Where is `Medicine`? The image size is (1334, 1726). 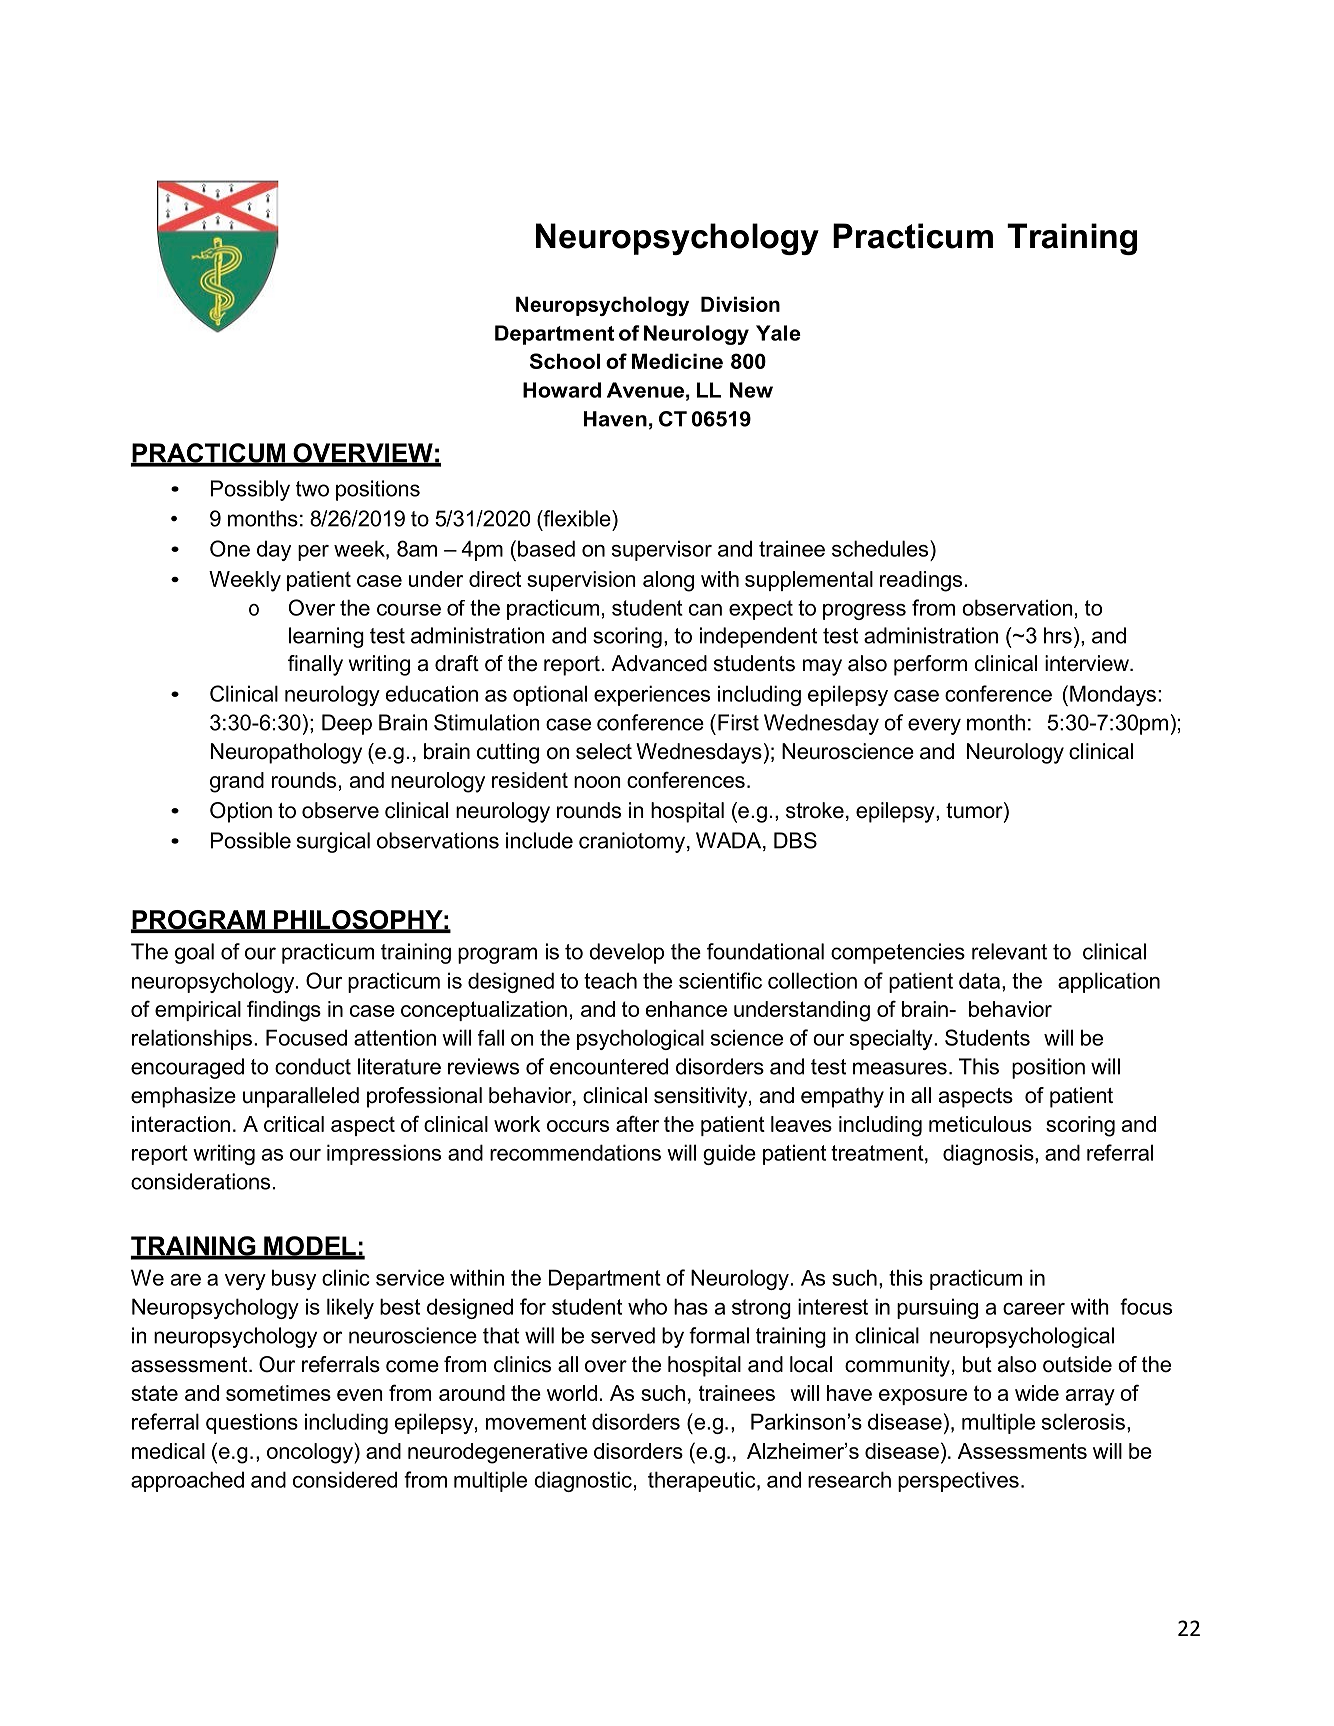 Medicine is located at coordinates (677, 361).
